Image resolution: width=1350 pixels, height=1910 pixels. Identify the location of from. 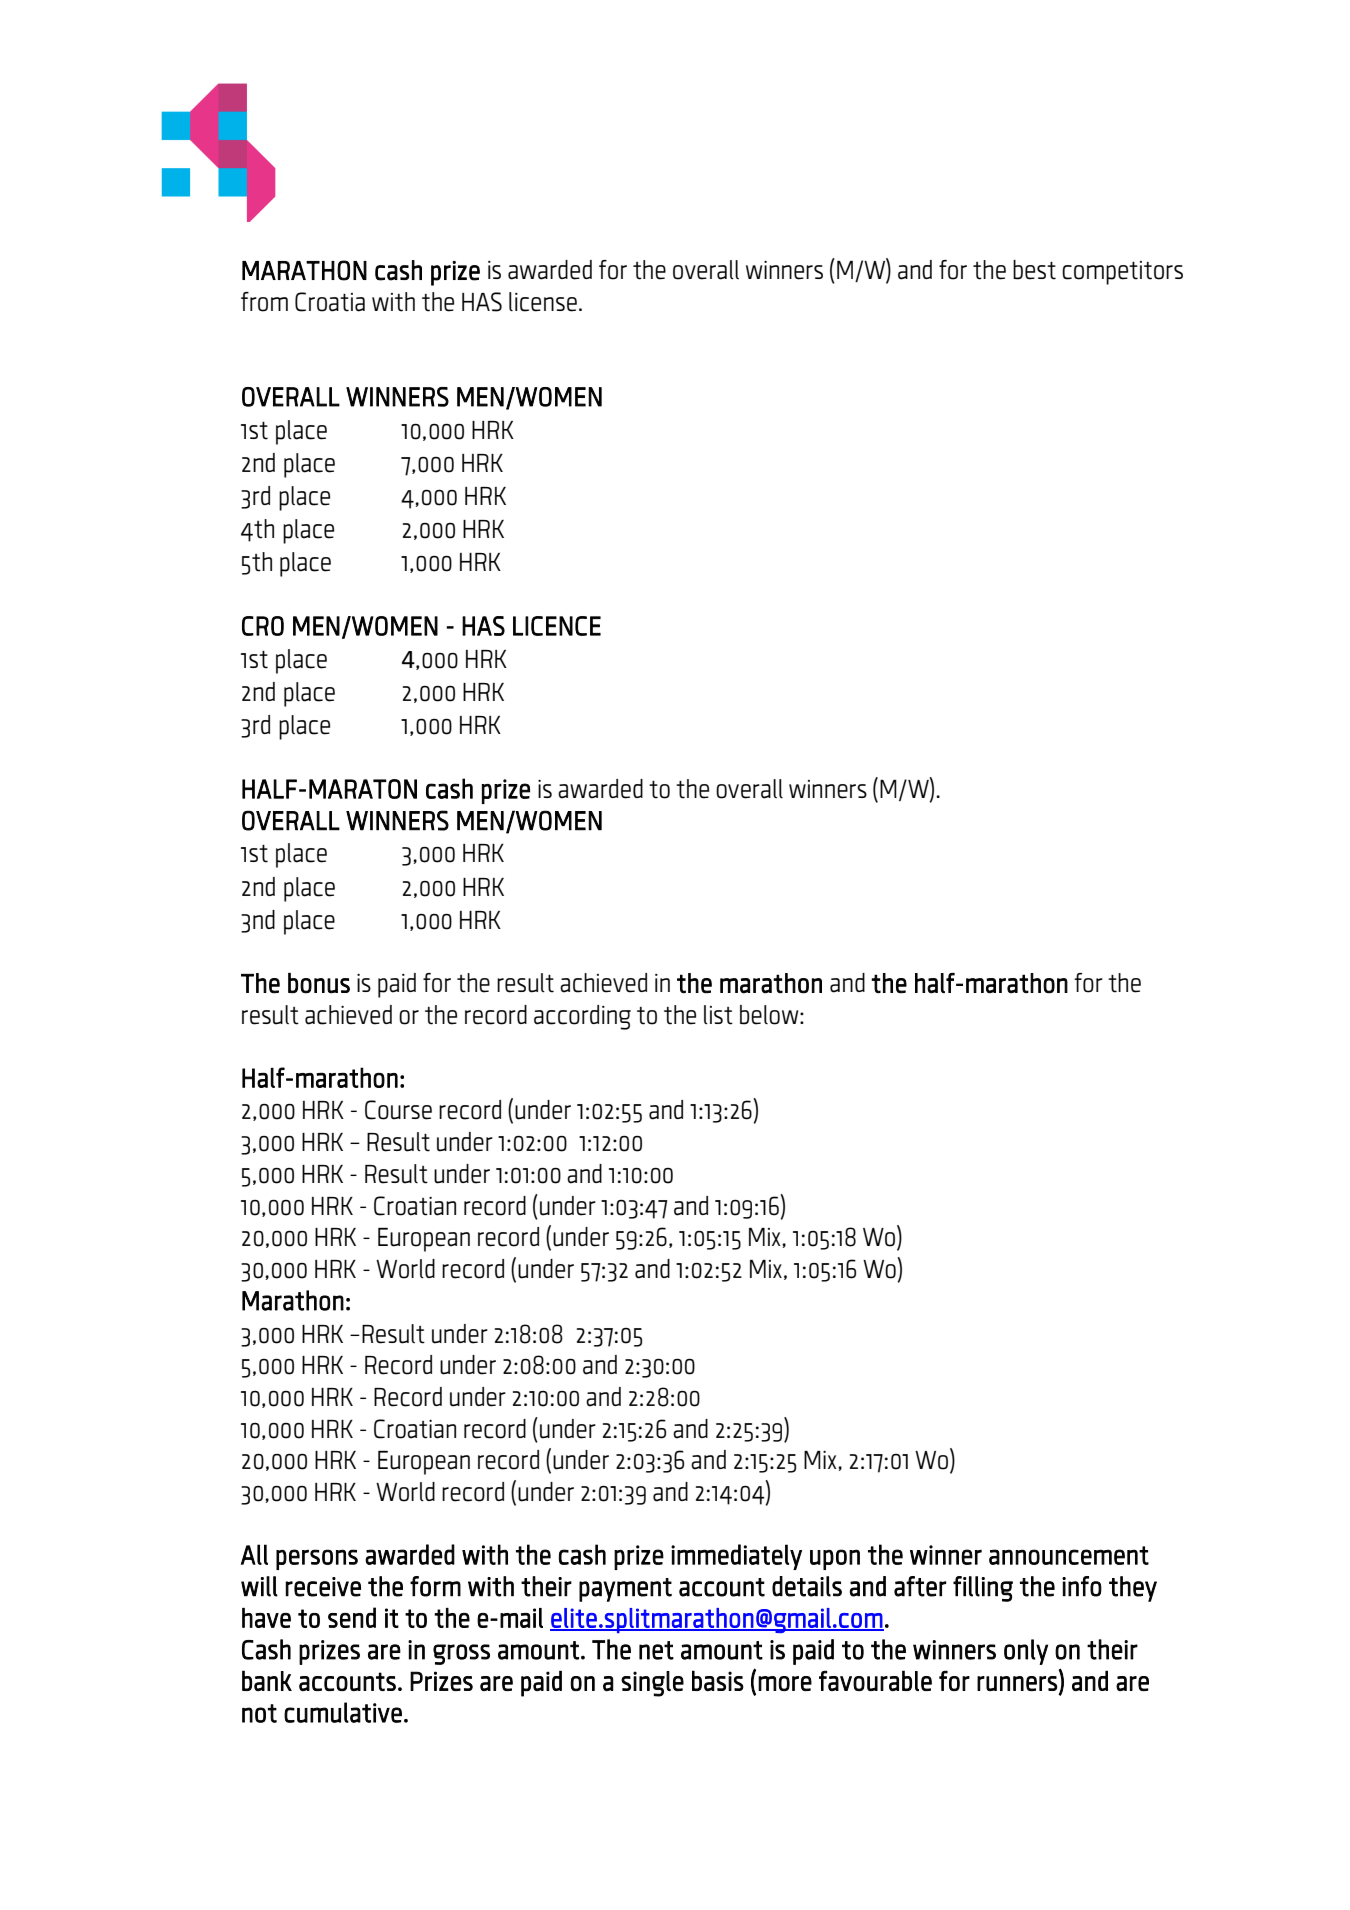
(264, 302).
